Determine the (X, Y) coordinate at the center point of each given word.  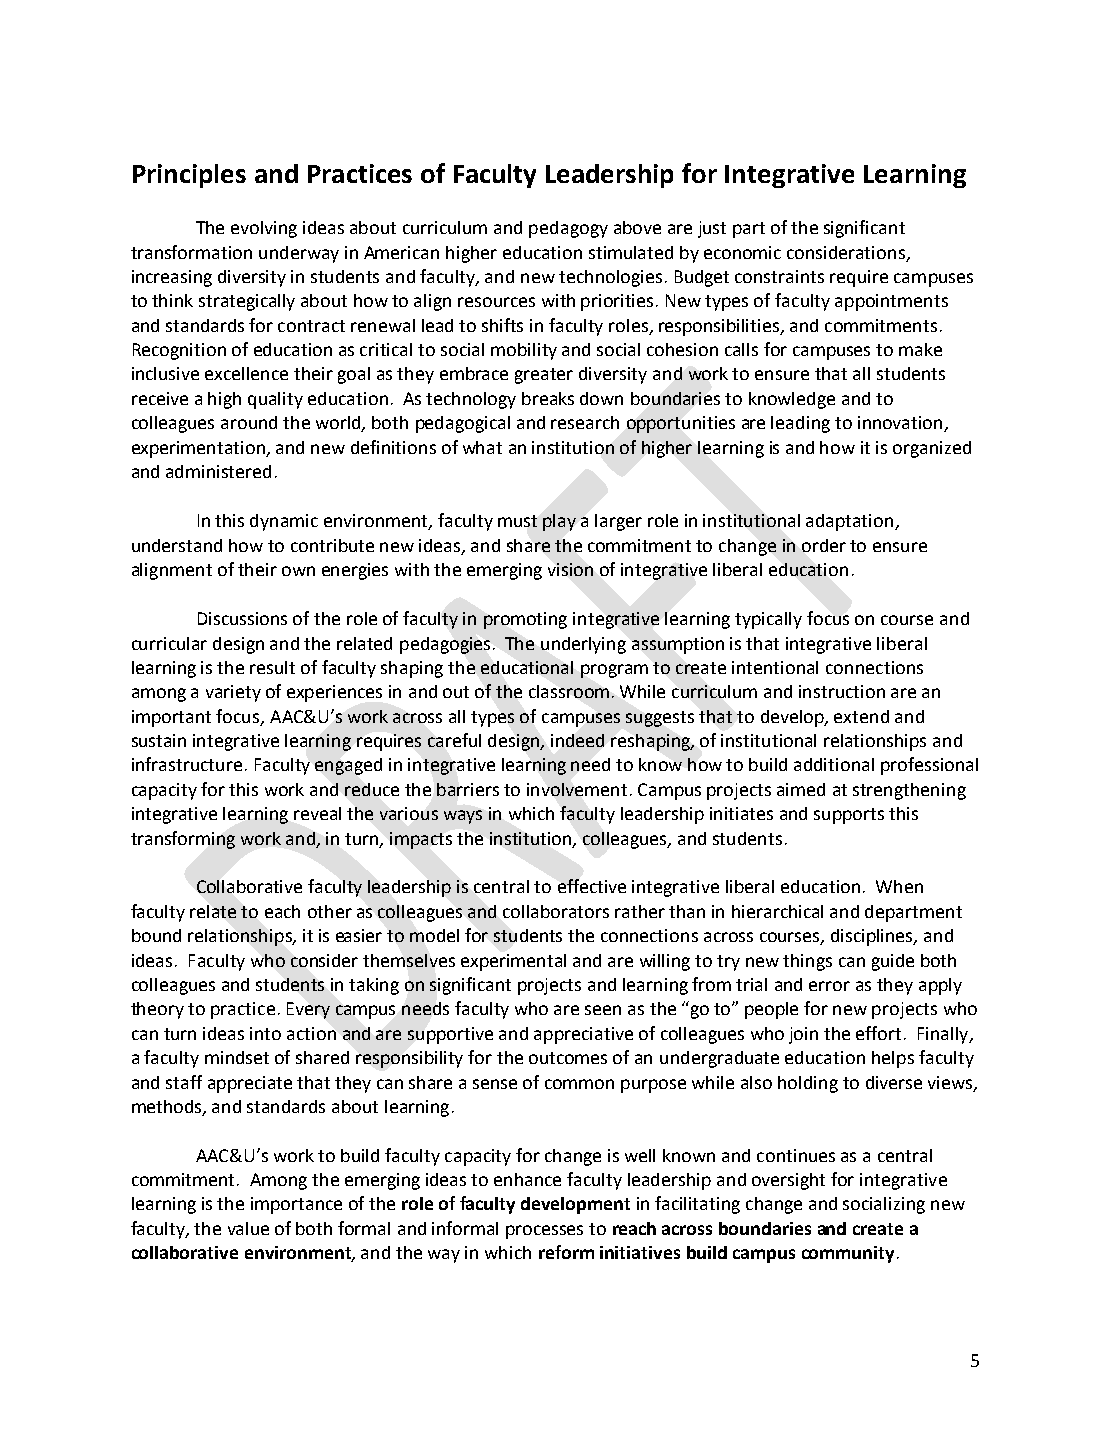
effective (592, 886)
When (899, 886)
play (559, 522)
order (824, 545)
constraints (779, 276)
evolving (264, 229)
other (330, 911)
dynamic (284, 522)
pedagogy (568, 229)
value (248, 1228)
